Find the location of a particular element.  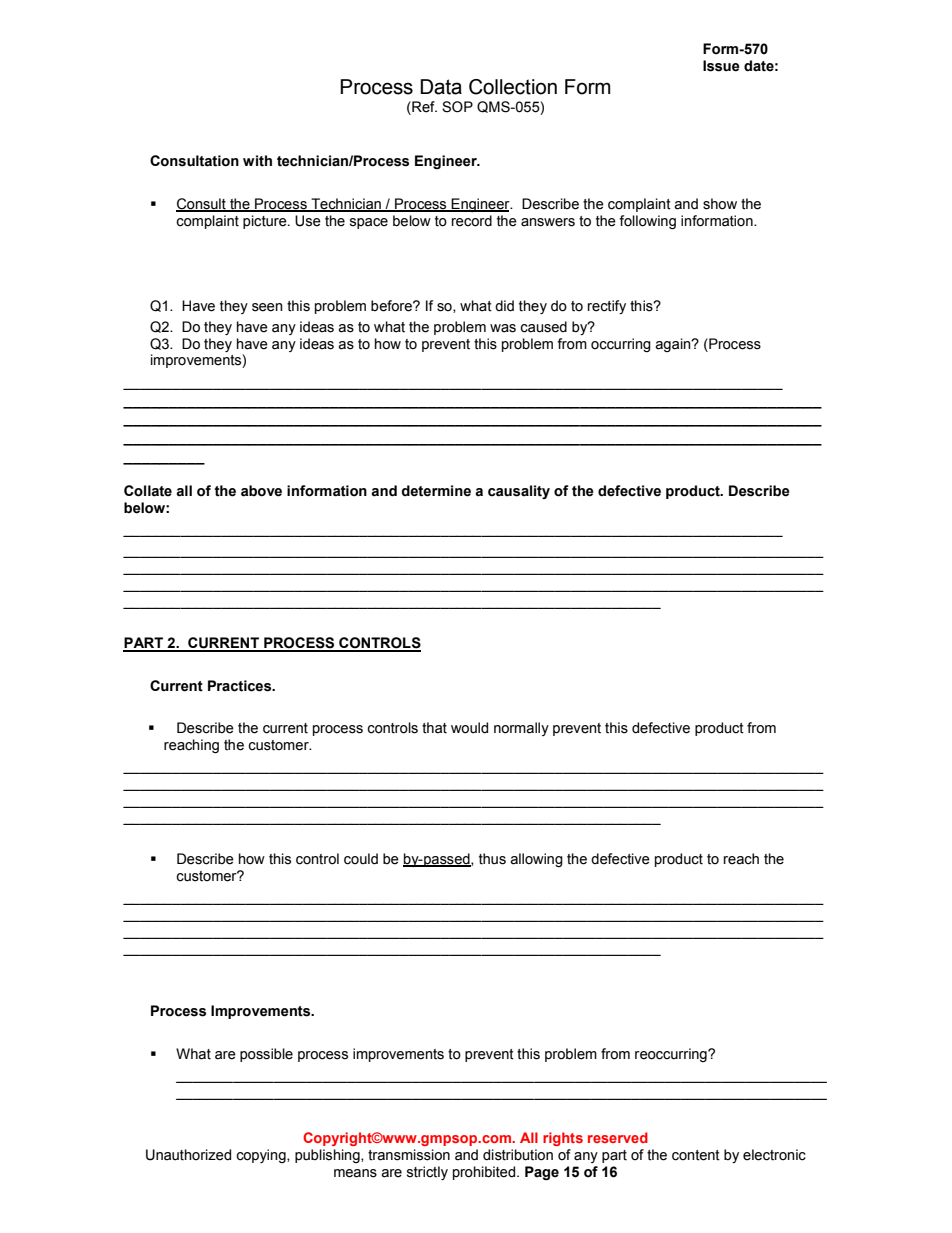

Data is located at coordinates (441, 87).
